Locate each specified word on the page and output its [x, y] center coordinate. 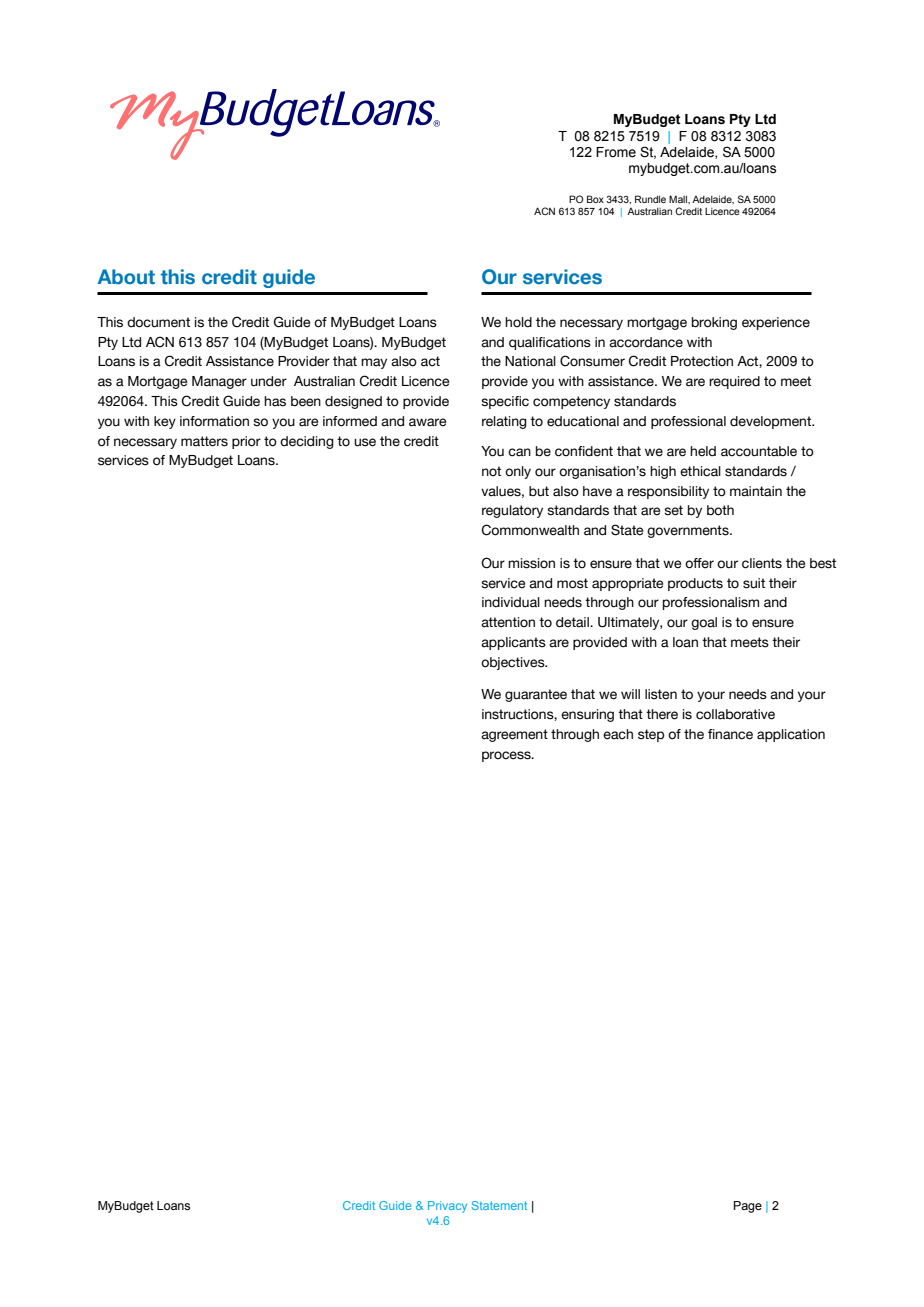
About [126, 277]
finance [730, 734]
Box [595, 199]
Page [748, 1207]
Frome [616, 152]
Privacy [447, 1207]
